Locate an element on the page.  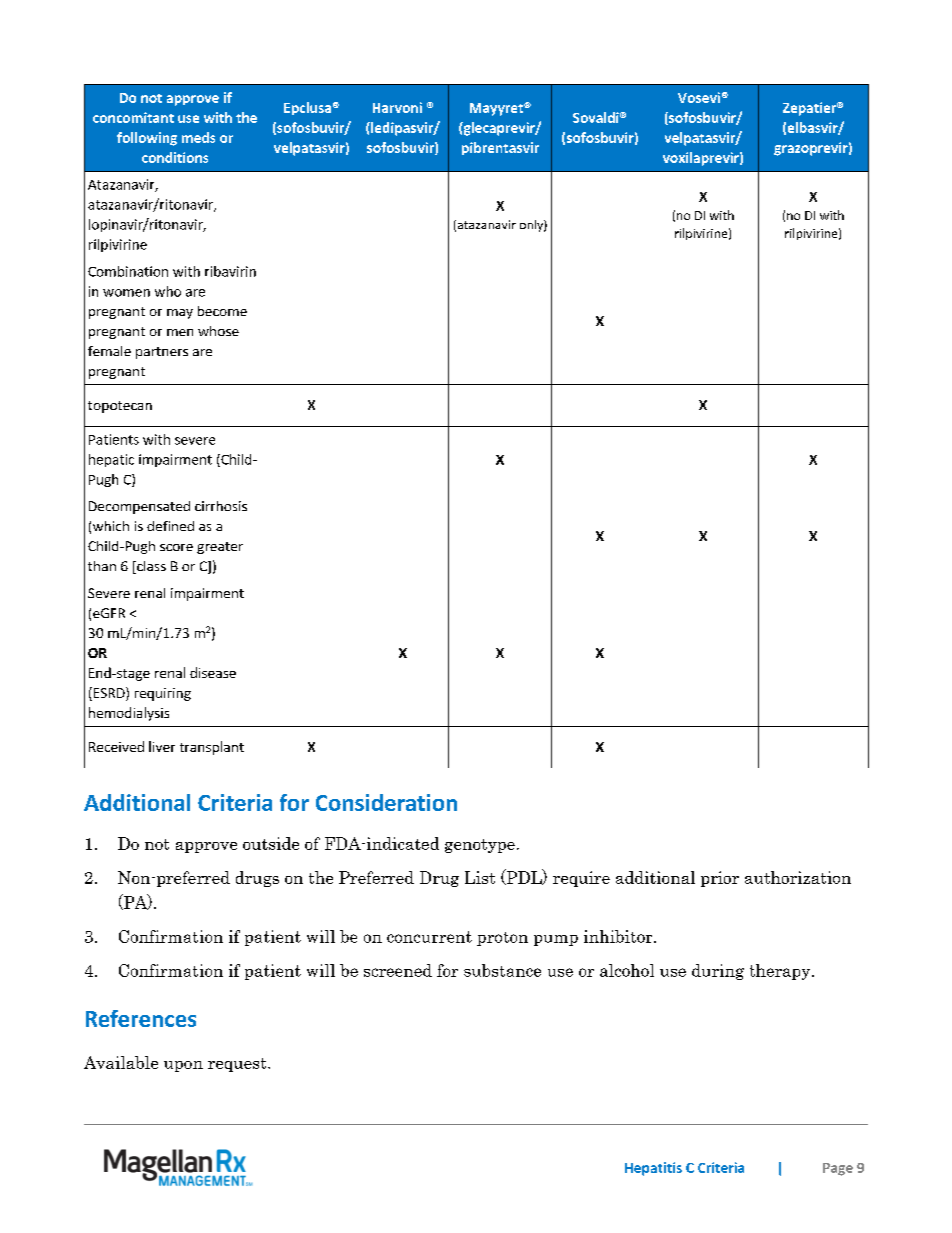
genotype is located at coordinates (480, 846).
